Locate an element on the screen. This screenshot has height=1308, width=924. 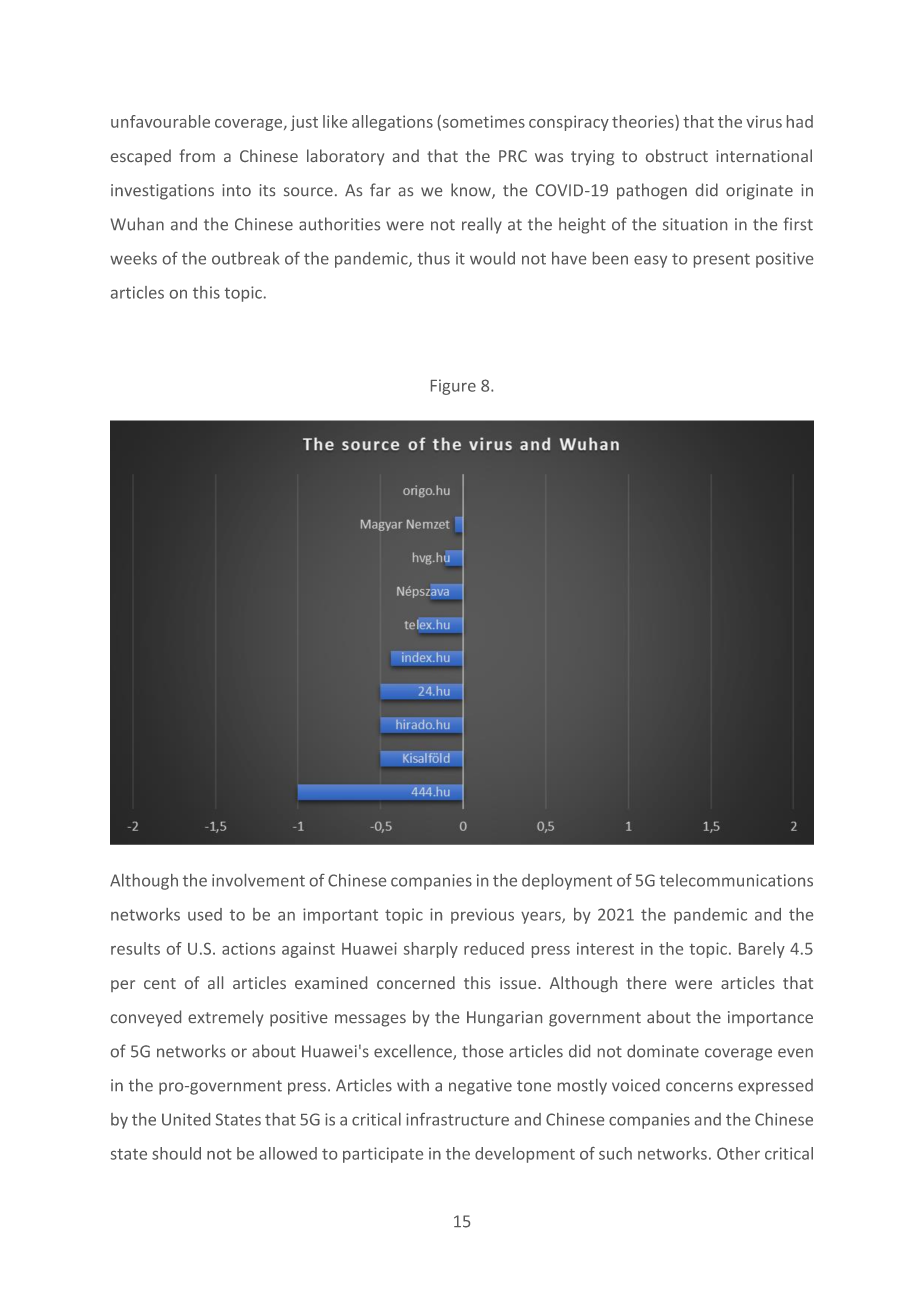
Figure is located at coordinates (453, 387).
